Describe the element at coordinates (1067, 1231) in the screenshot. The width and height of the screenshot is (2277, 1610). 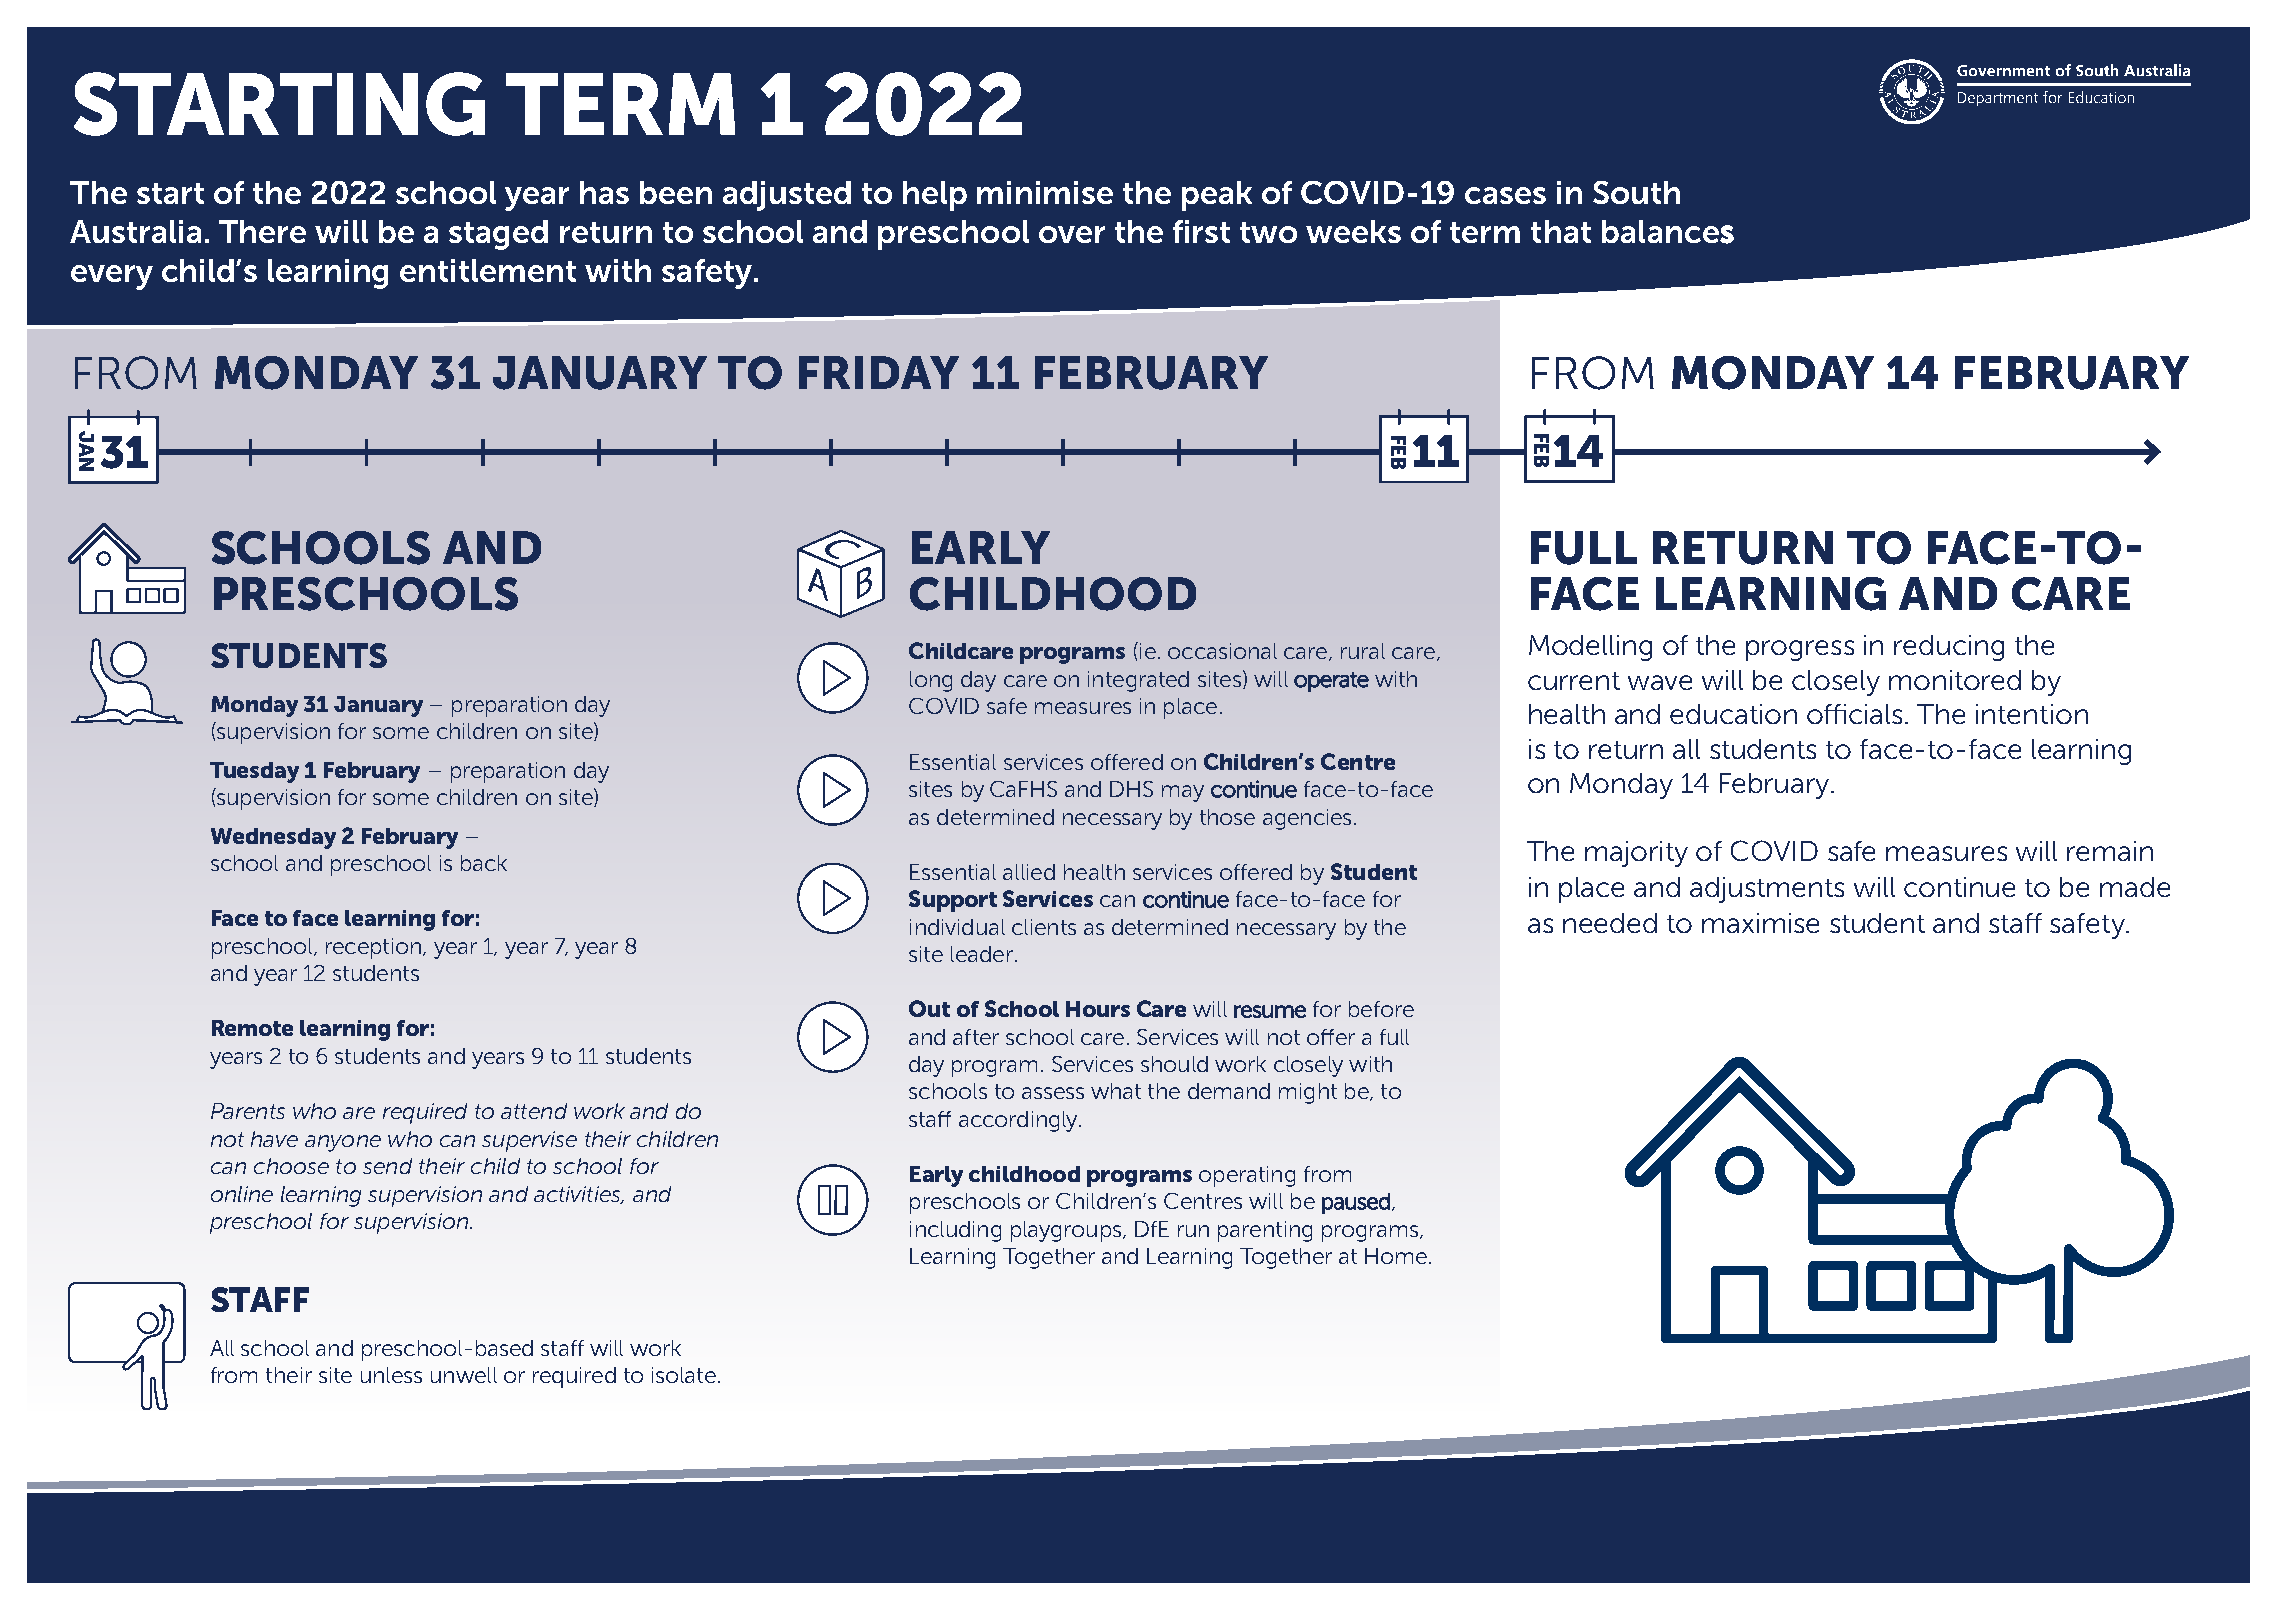
I see `playgroups` at that location.
